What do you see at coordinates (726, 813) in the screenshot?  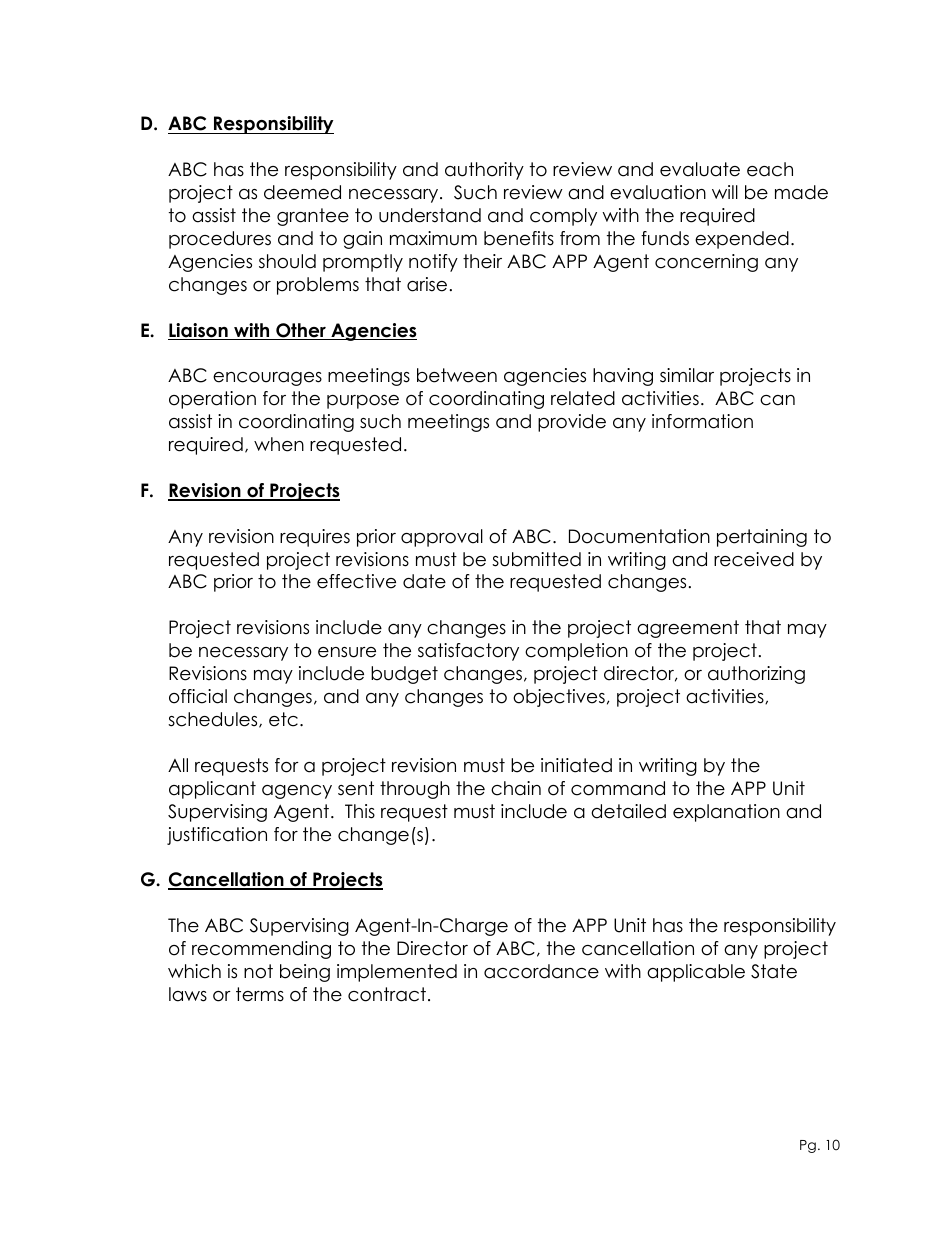 I see `explanation` at bounding box center [726, 813].
